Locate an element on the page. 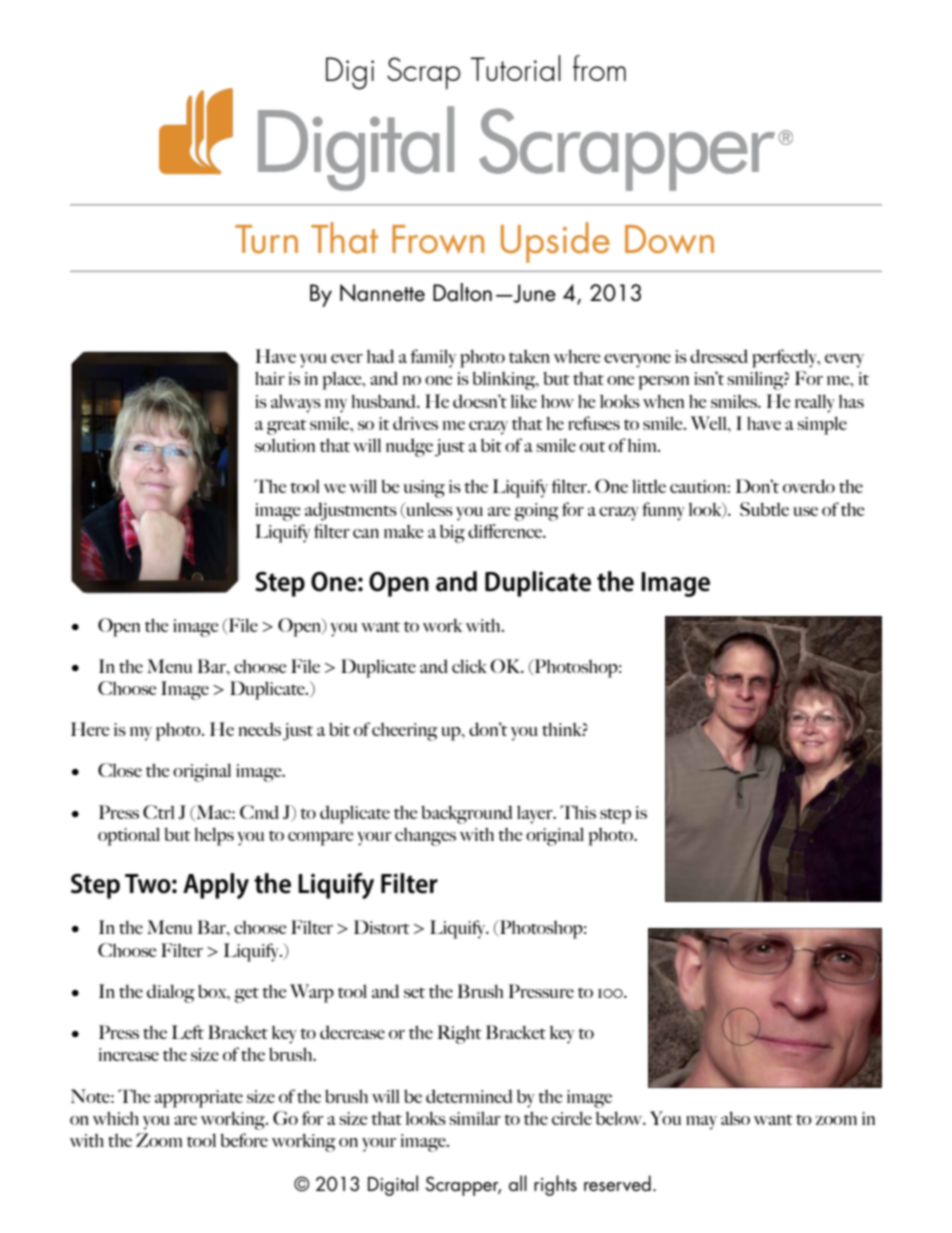 This page has height=1233, width=952. nudge is located at coordinates (409, 447).
